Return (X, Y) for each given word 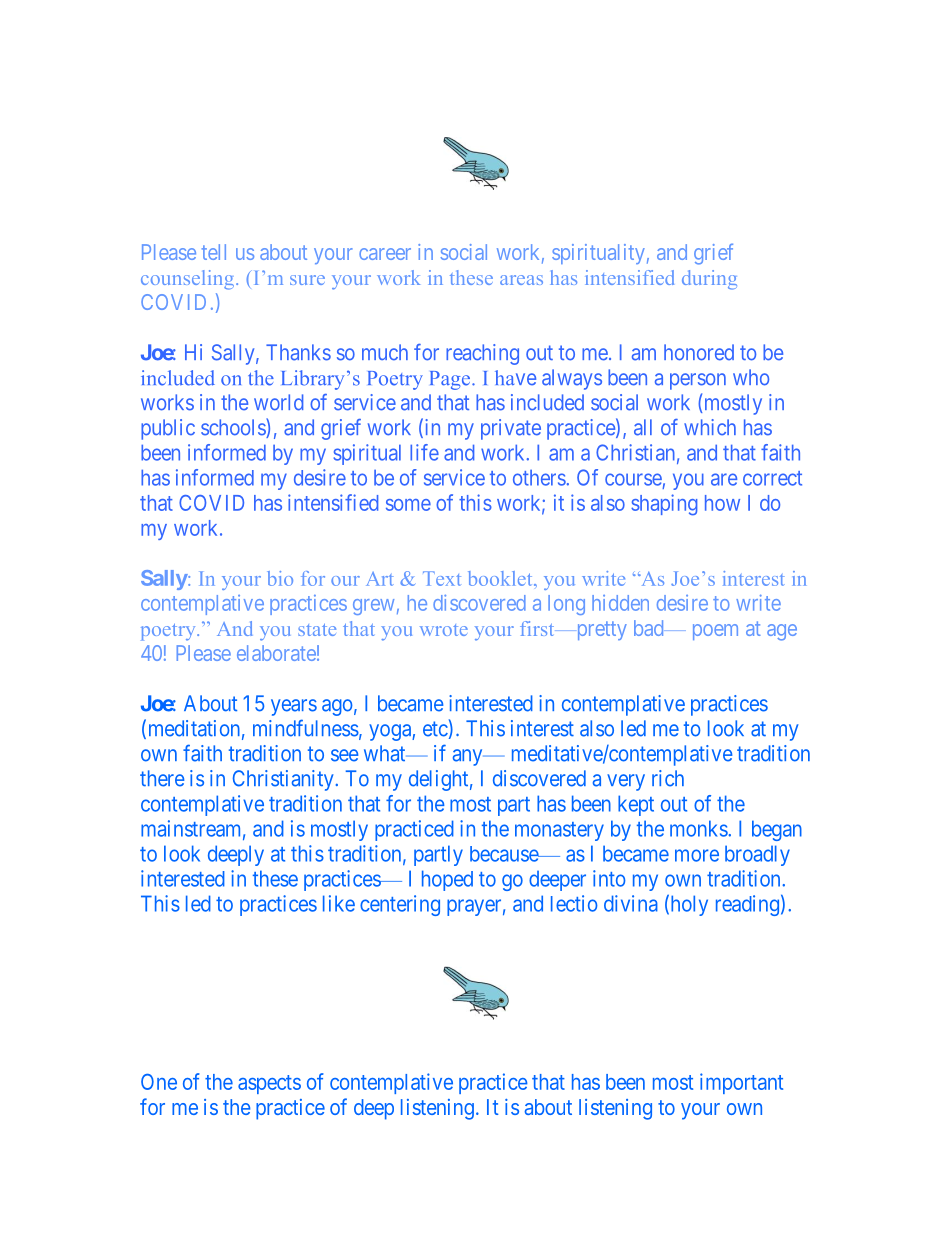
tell (214, 252)
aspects (269, 1084)
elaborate (276, 653)
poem (715, 632)
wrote (444, 630)
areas (521, 280)
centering (400, 905)
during (709, 280)
